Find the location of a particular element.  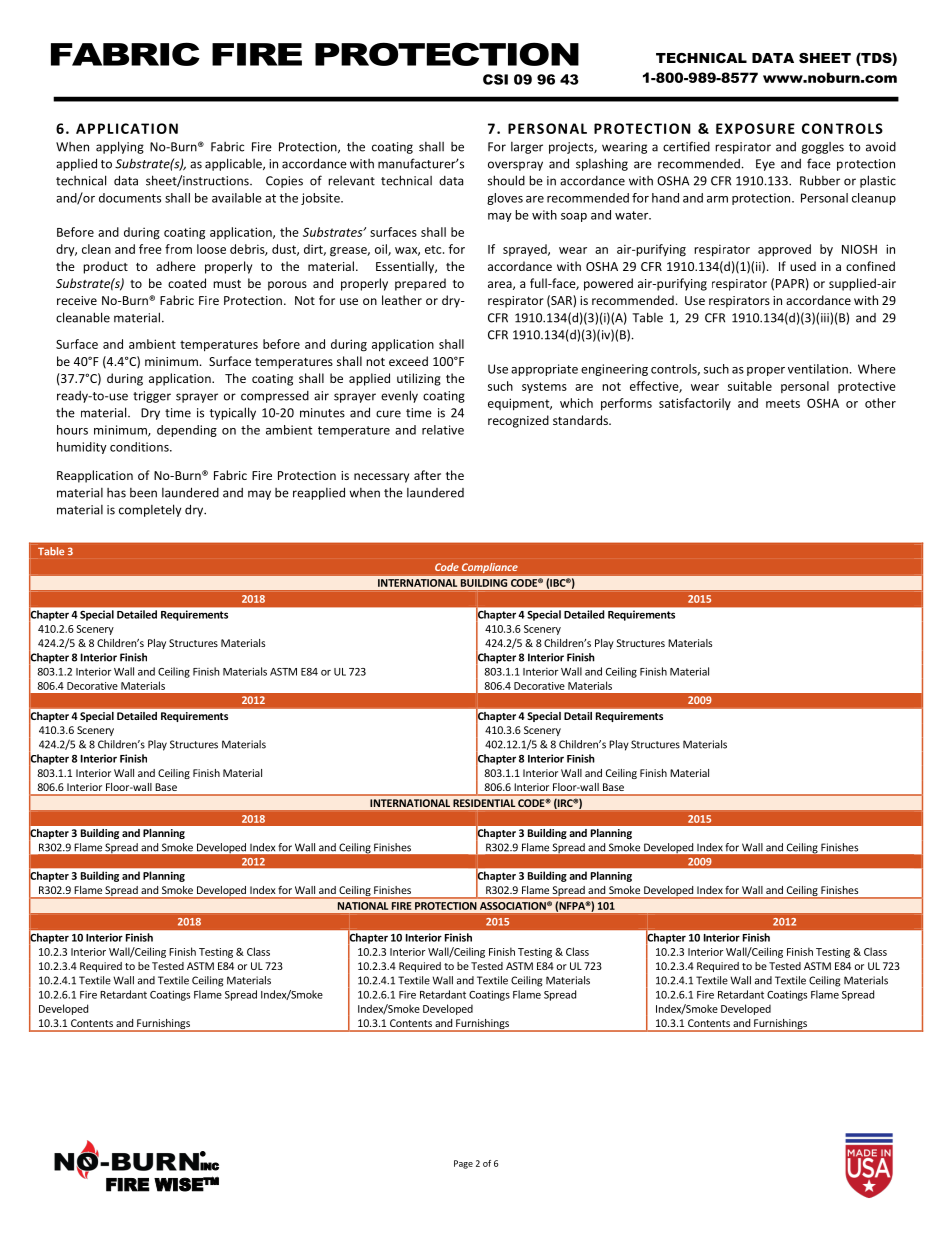

applying is located at coordinates (120, 147).
